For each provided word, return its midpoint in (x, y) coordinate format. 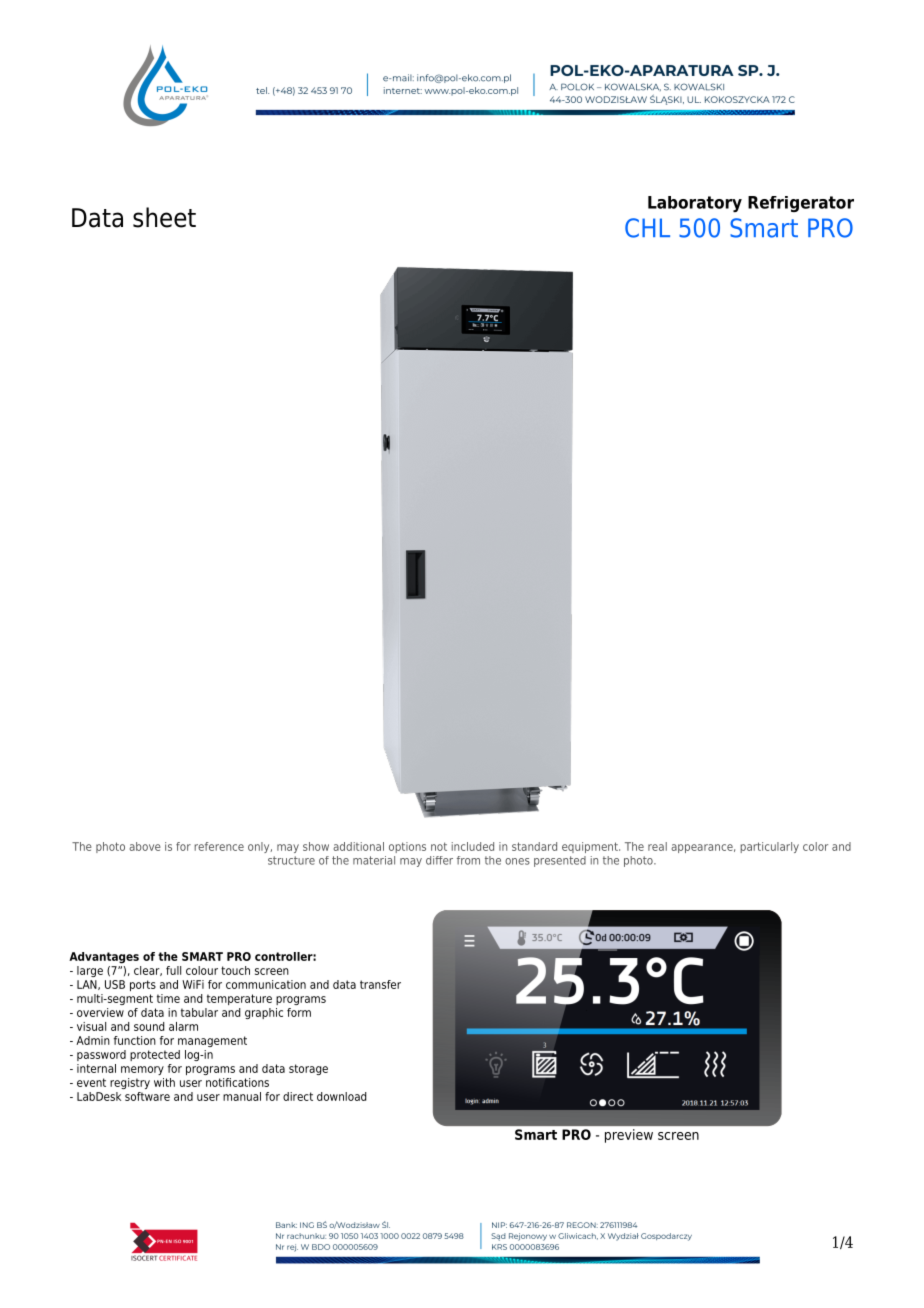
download (342, 1096)
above (145, 846)
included (473, 846)
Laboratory (695, 204)
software (147, 1096)
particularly (769, 847)
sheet (164, 217)
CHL (647, 228)
